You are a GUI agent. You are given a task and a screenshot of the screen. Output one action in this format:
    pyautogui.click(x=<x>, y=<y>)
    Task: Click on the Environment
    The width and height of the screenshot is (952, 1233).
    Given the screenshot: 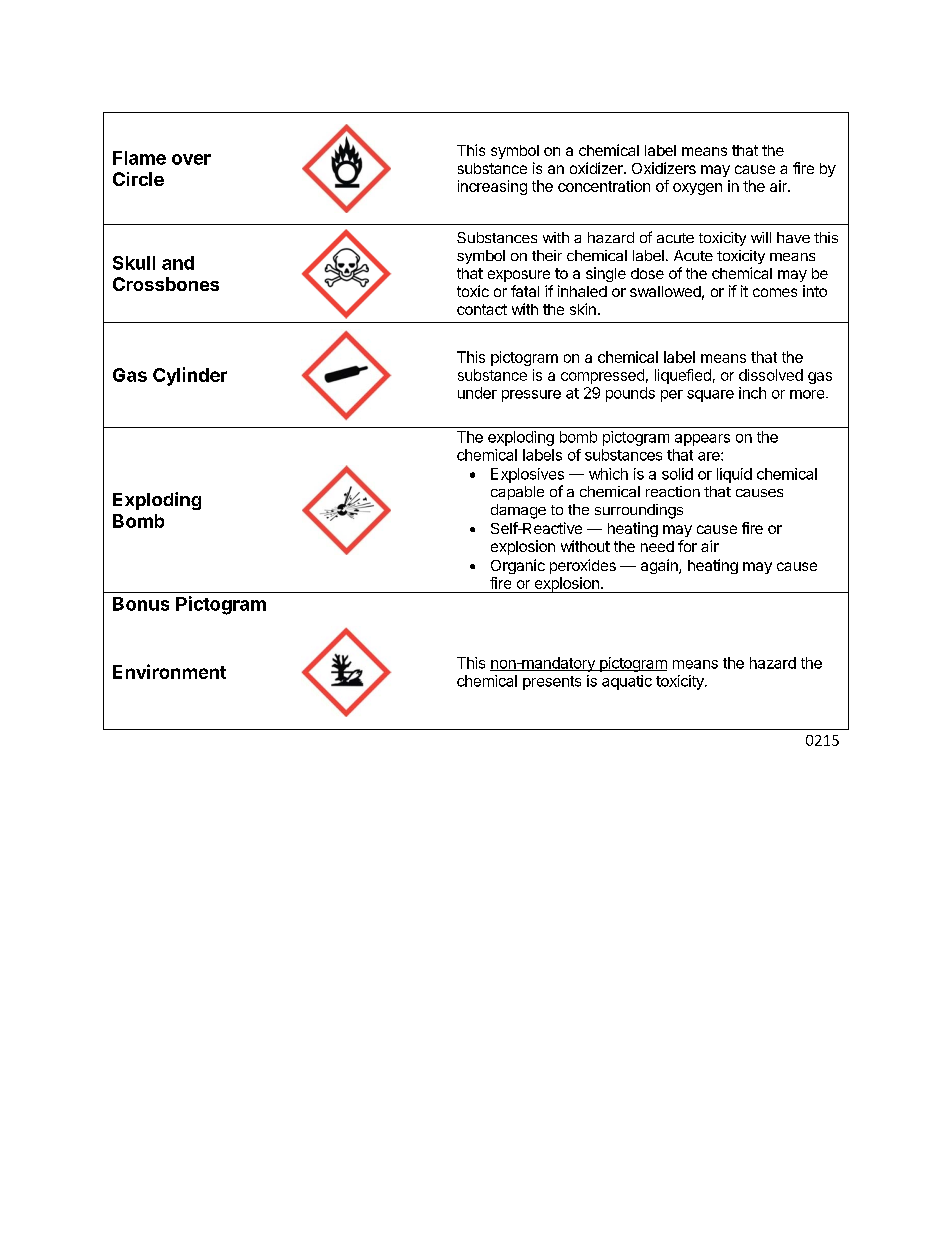 What is the action you would take?
    pyautogui.click(x=169, y=671)
